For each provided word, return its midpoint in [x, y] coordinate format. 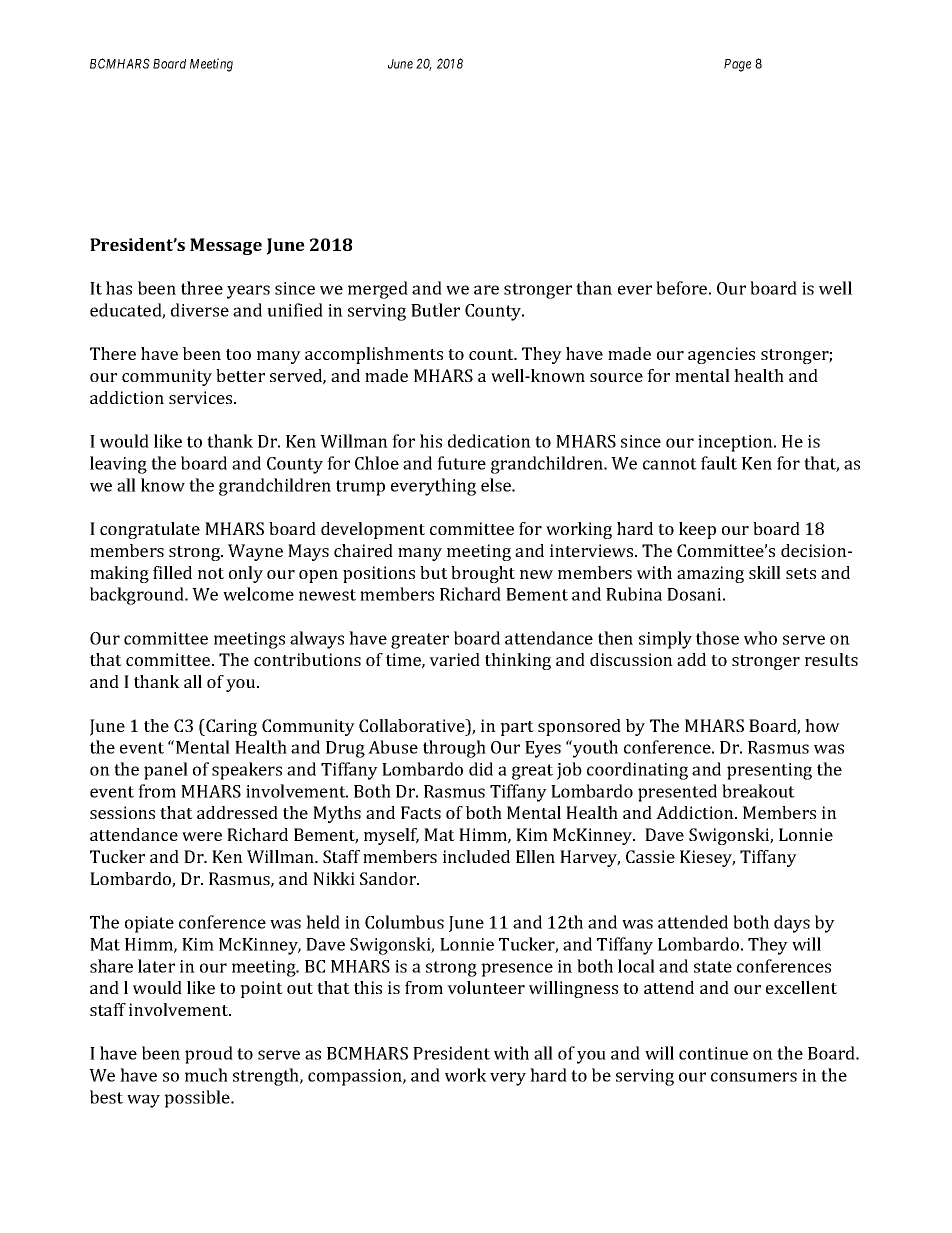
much [206, 1075]
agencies [721, 355]
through [454, 749]
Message [226, 246]
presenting [769, 771]
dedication [489, 441]
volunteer [486, 987]
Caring [230, 727]
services [202, 397]
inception [736, 443]
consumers [754, 1077]
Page [737, 65]
